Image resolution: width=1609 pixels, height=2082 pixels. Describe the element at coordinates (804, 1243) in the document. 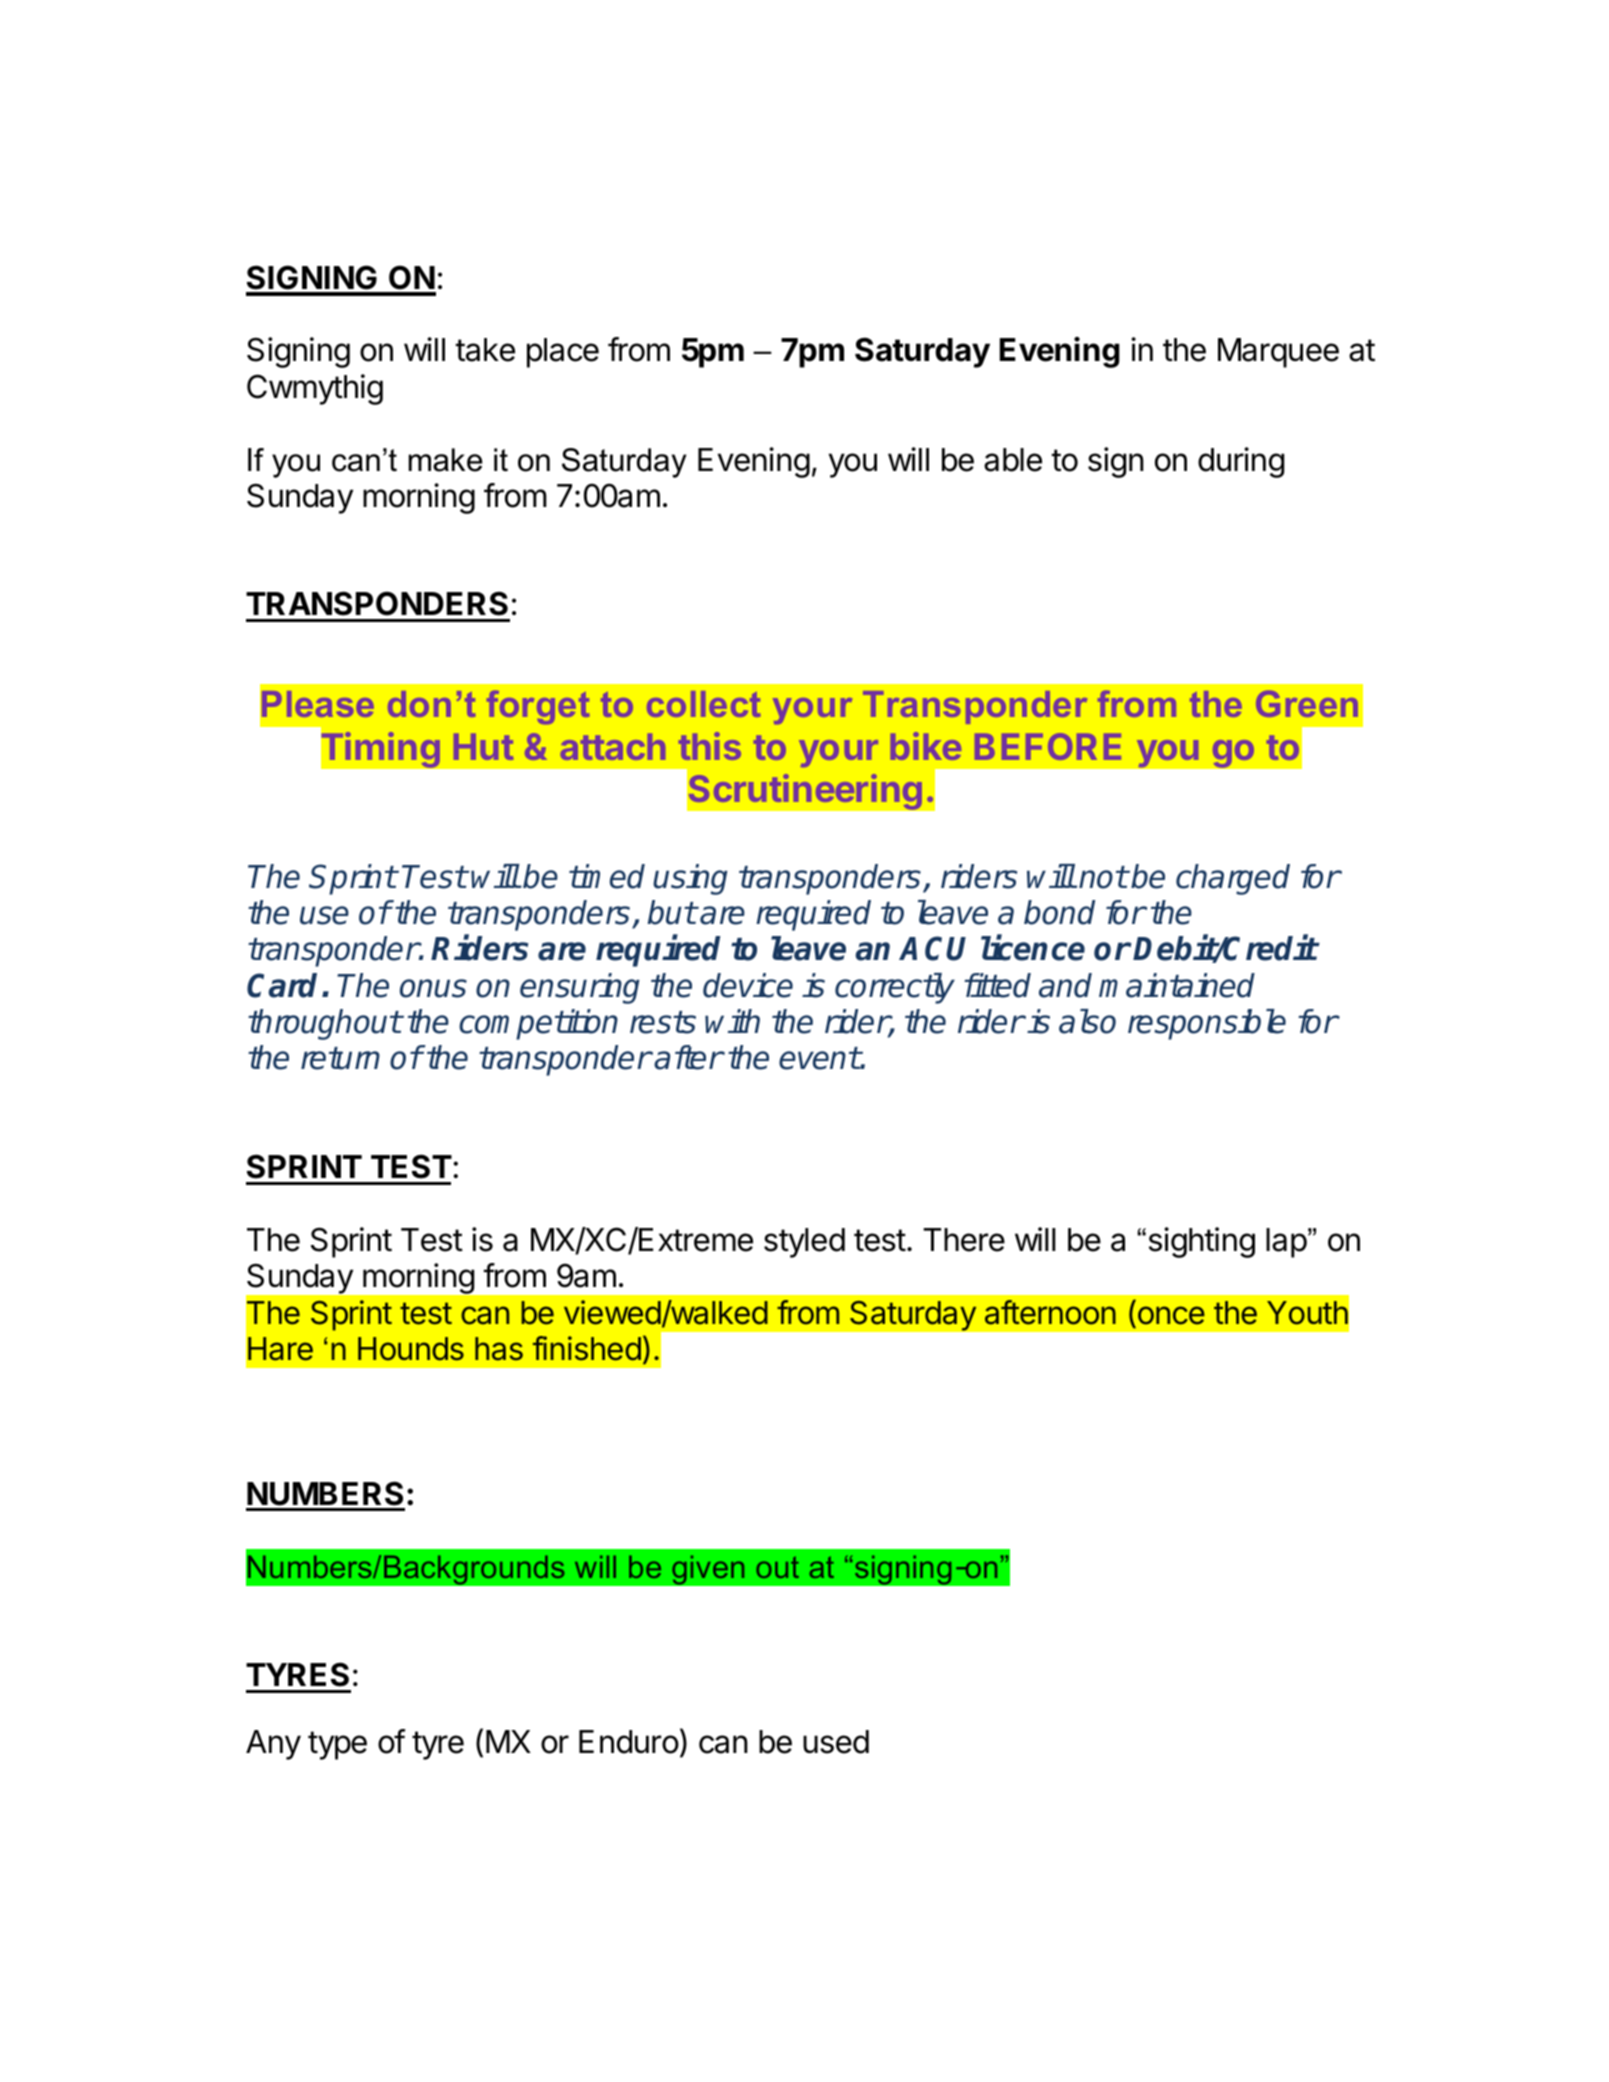

I see `styled` at that location.
